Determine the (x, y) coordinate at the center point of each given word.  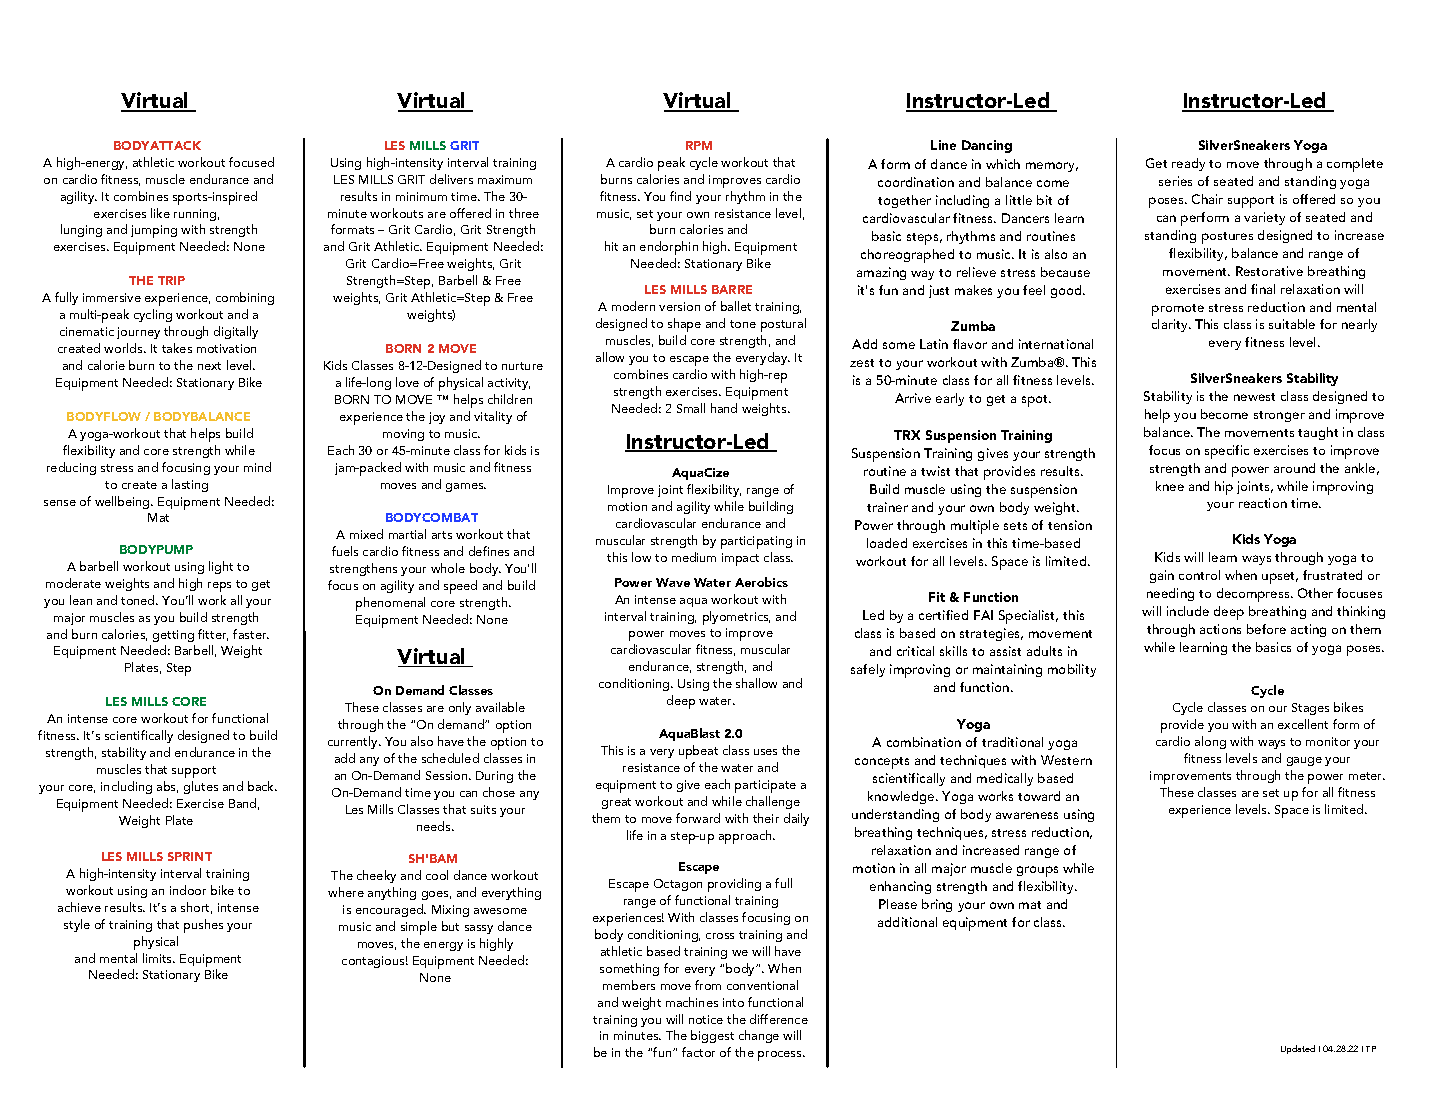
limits (159, 958)
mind (257, 467)
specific (1227, 452)
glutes (201, 787)
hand (724, 408)
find (680, 196)
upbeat (698, 752)
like (160, 213)
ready (1188, 164)
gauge (1304, 761)
